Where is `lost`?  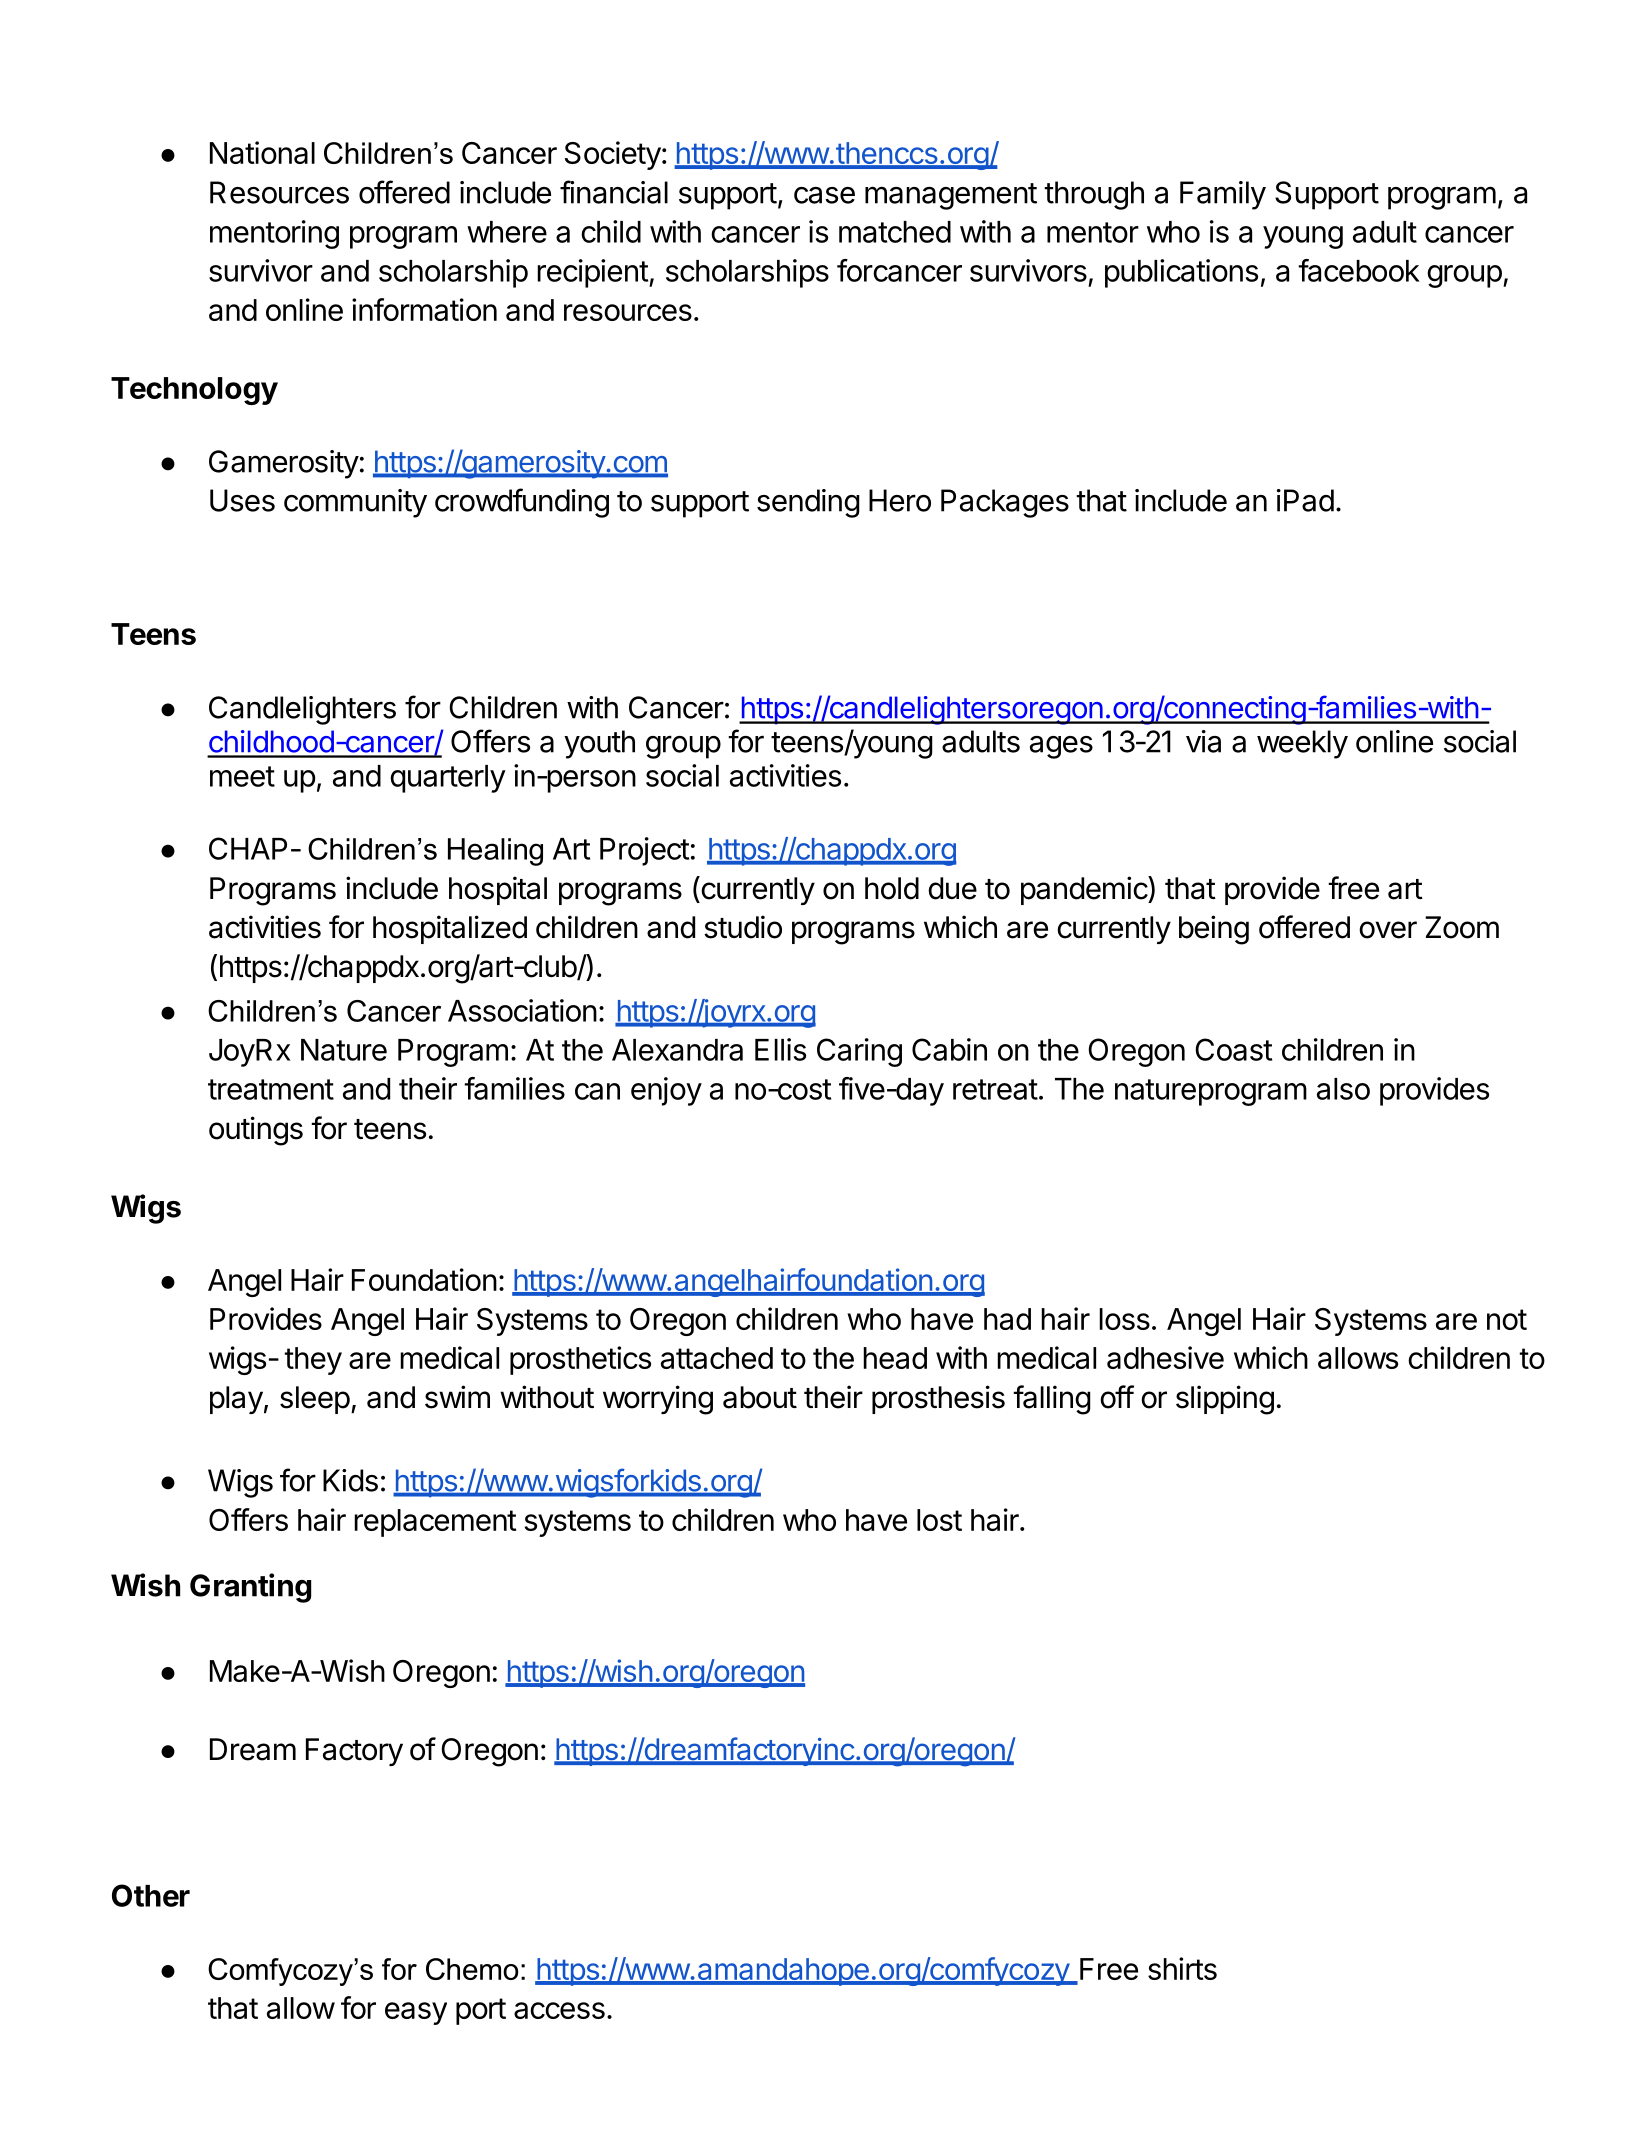
lost is located at coordinates (939, 1520).
